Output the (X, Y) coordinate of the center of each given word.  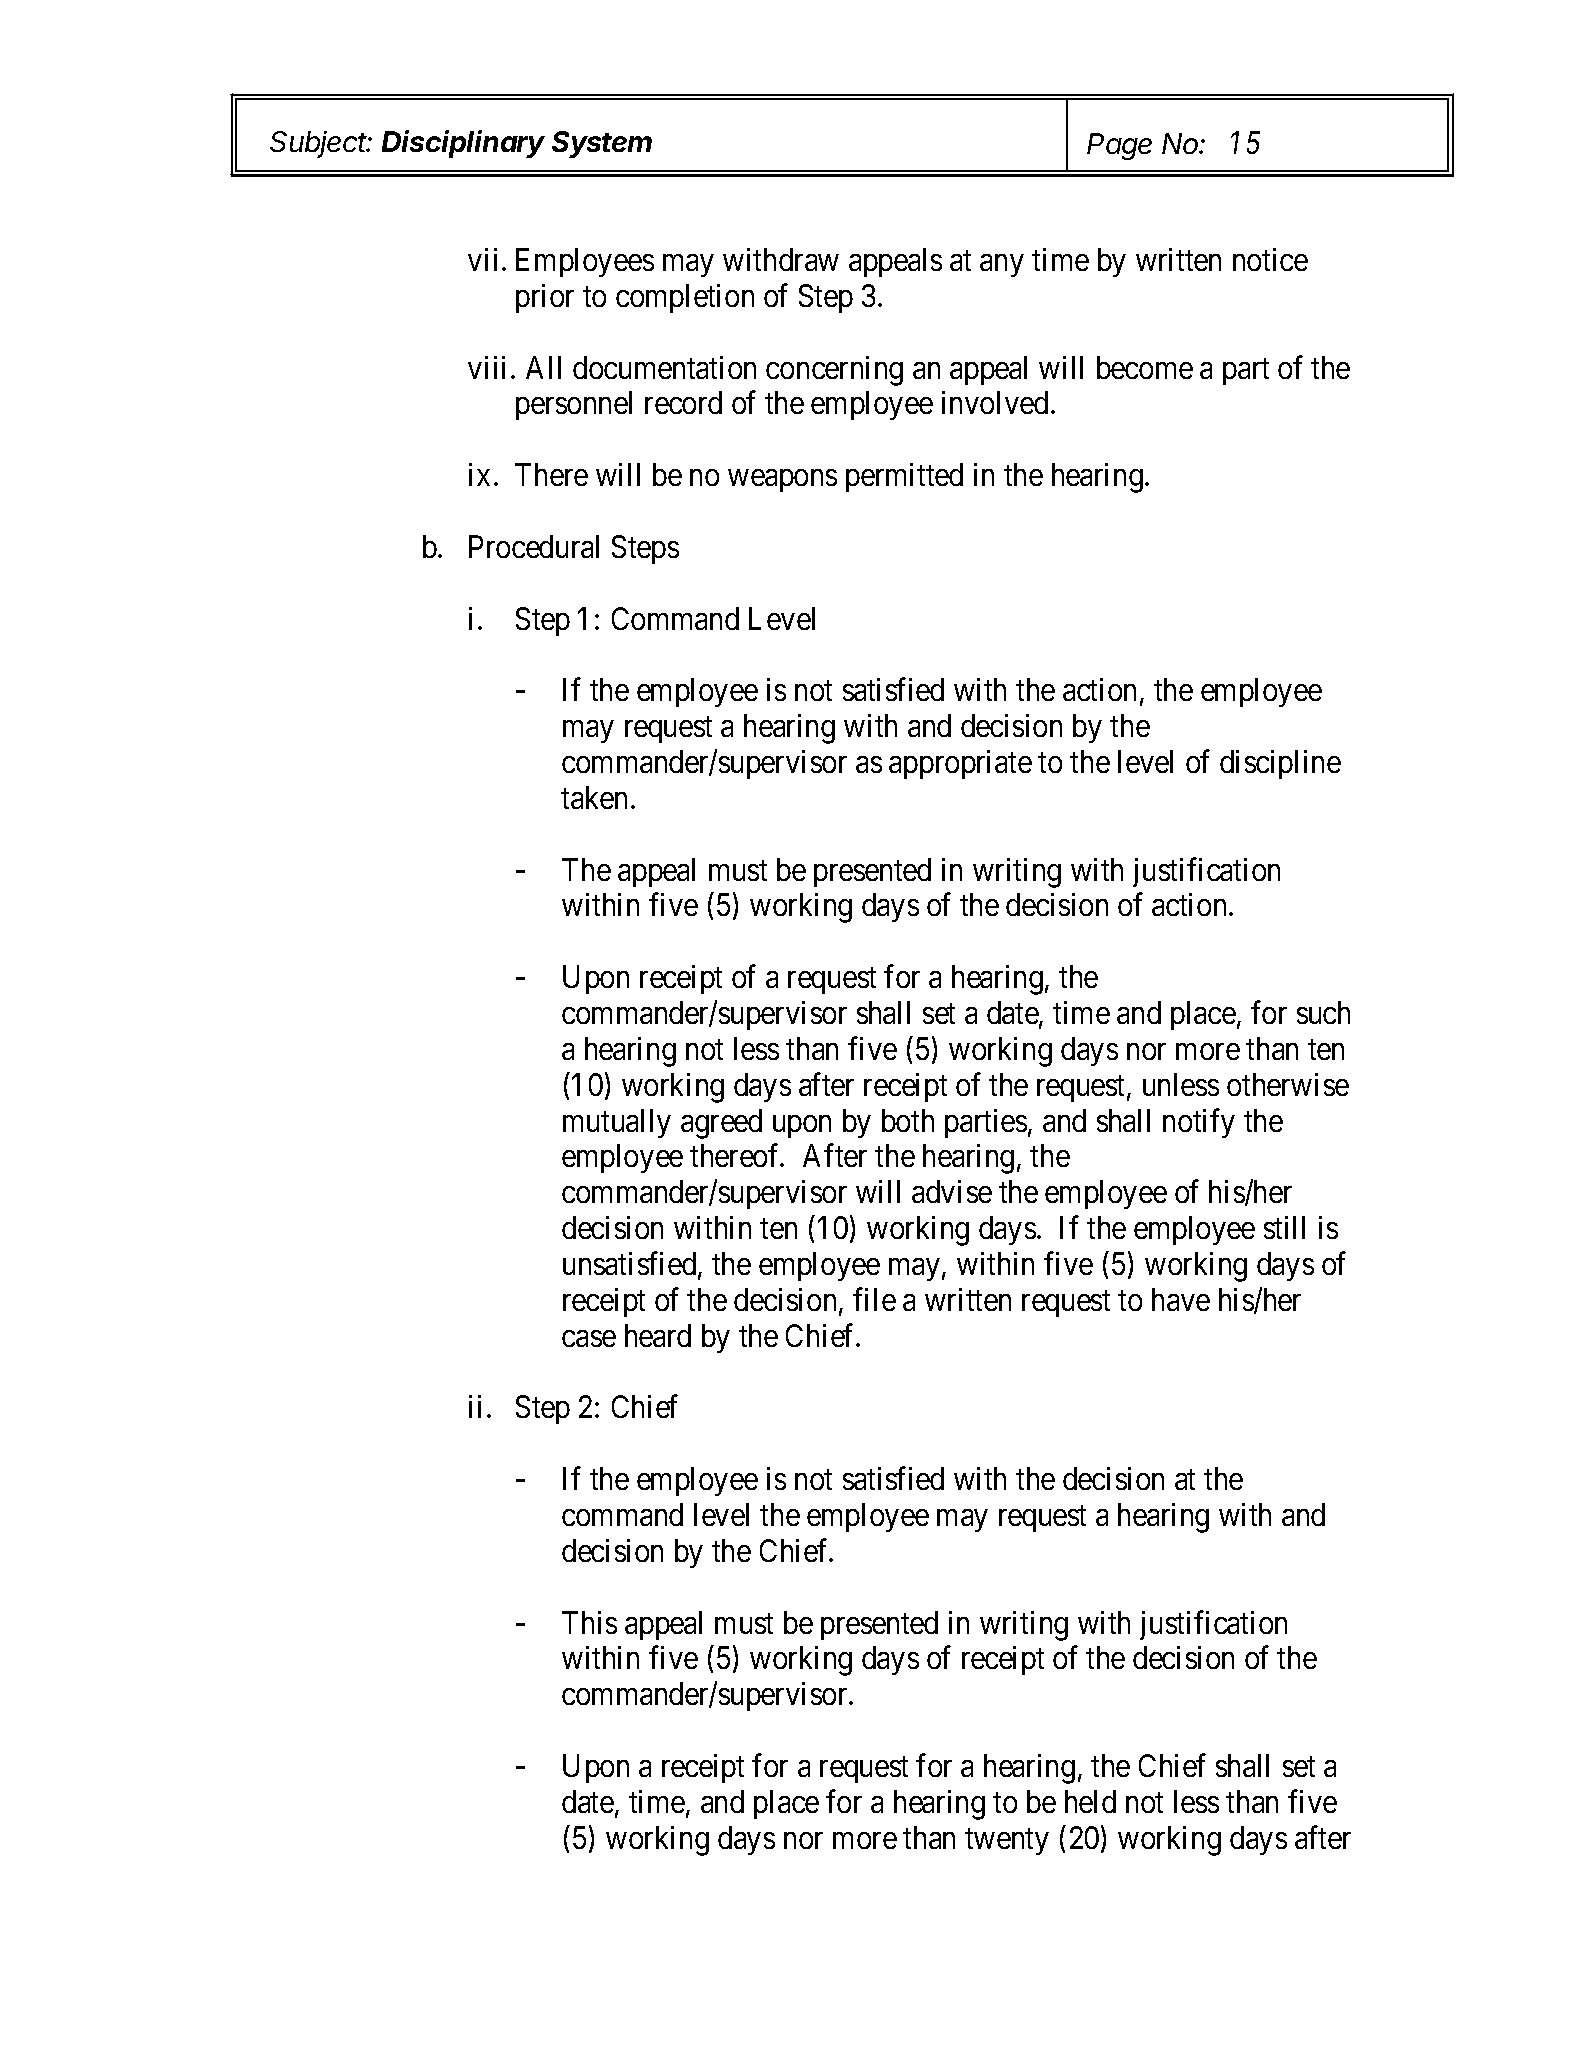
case (589, 1338)
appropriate (960, 764)
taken (594, 797)
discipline (1280, 764)
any (1001, 266)
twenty (1007, 1842)
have (1181, 1299)
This (589, 1622)
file (874, 1299)
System (602, 144)
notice (1270, 259)
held (1090, 1801)
